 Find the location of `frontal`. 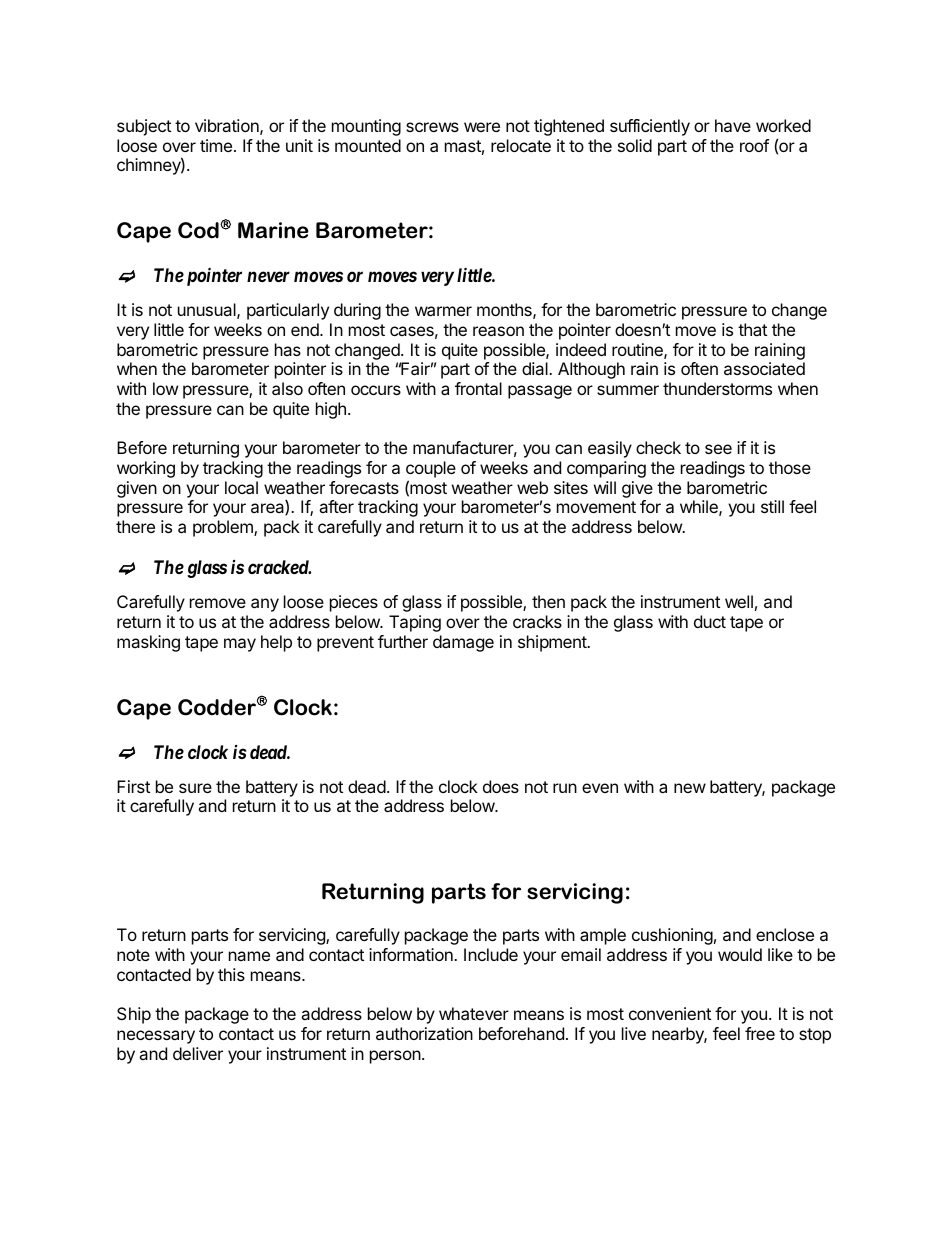

frontal is located at coordinates (478, 388).
